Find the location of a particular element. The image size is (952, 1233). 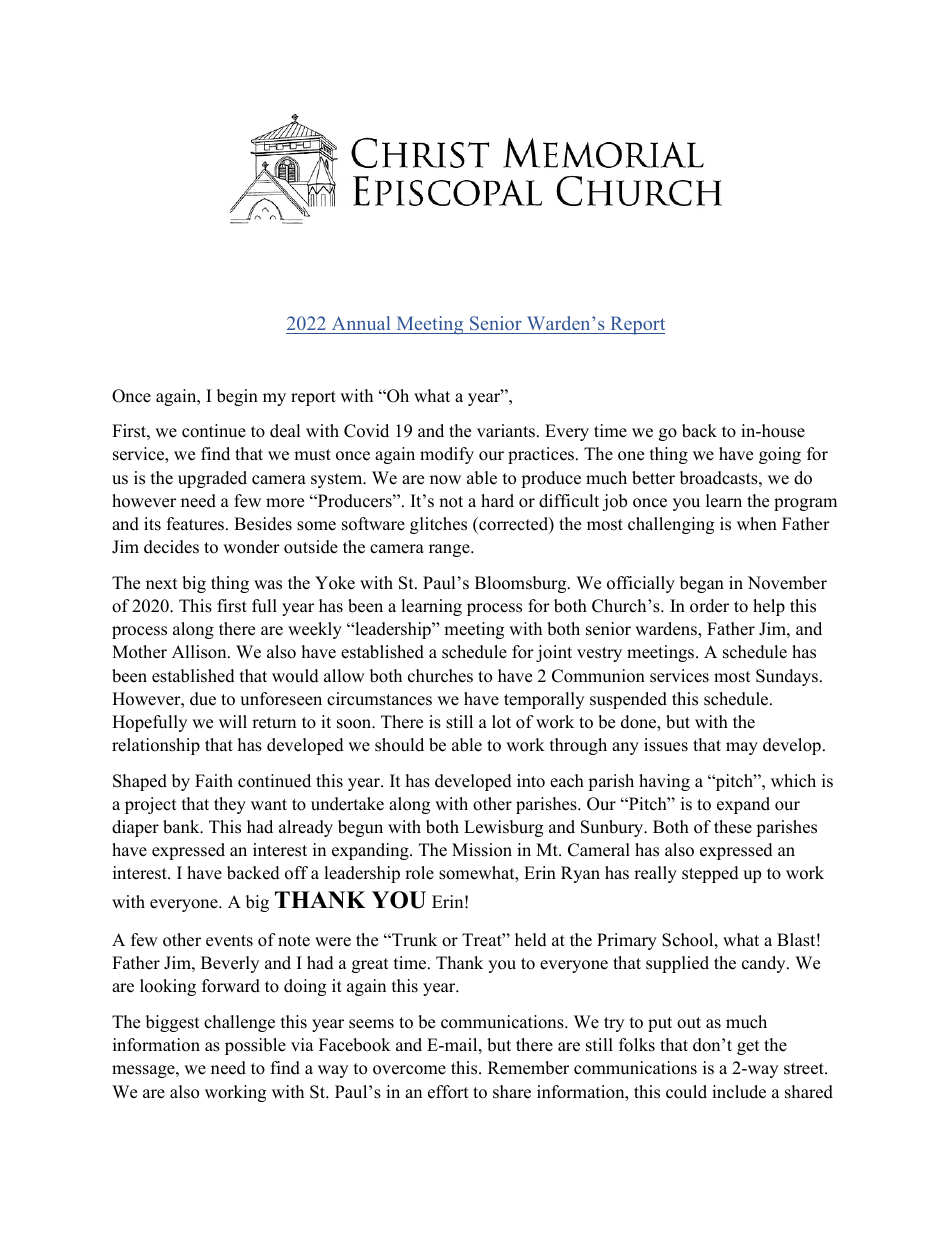

possible is located at coordinates (255, 1046).
